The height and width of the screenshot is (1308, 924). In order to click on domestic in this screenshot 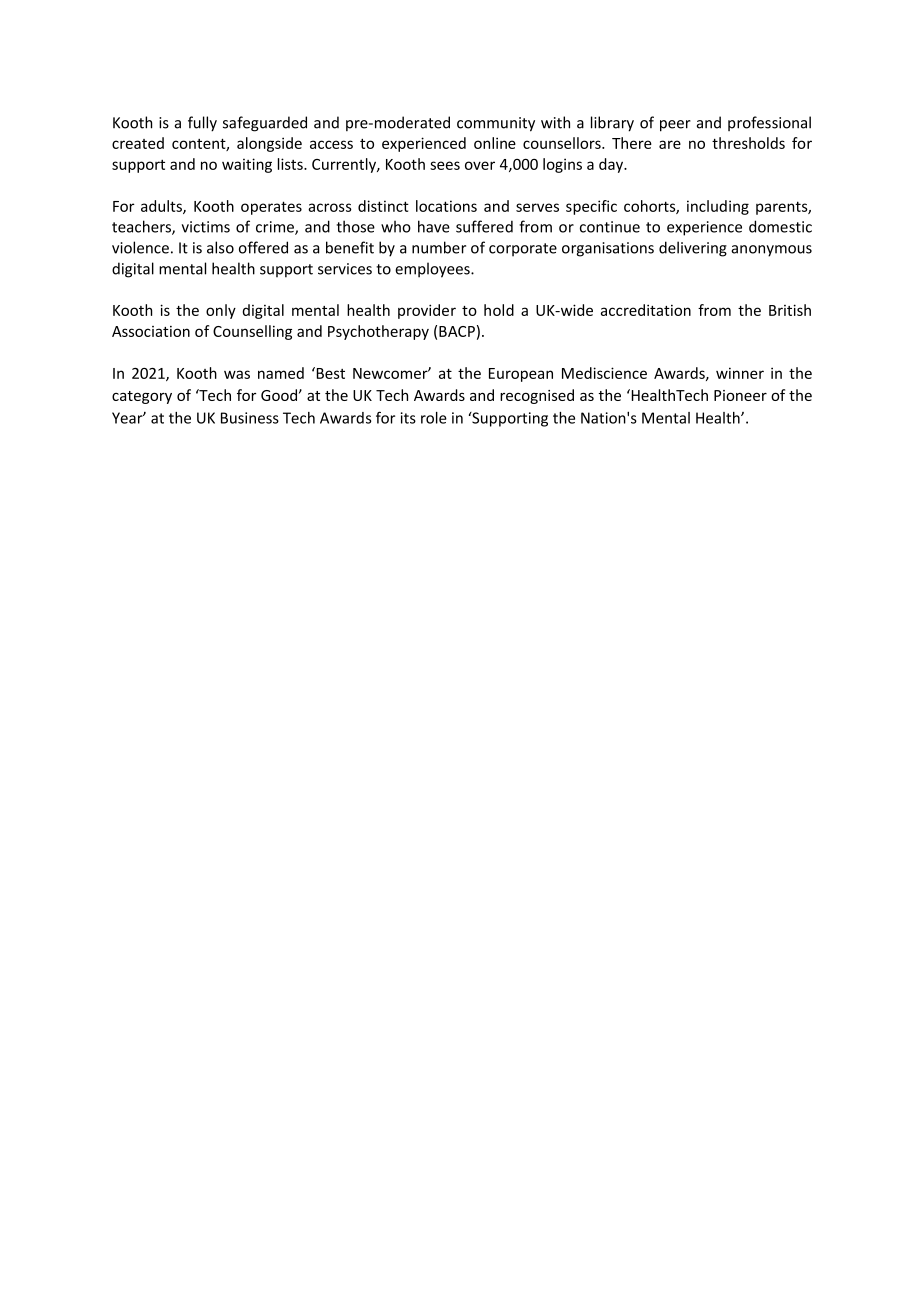, I will do `click(780, 226)`.
